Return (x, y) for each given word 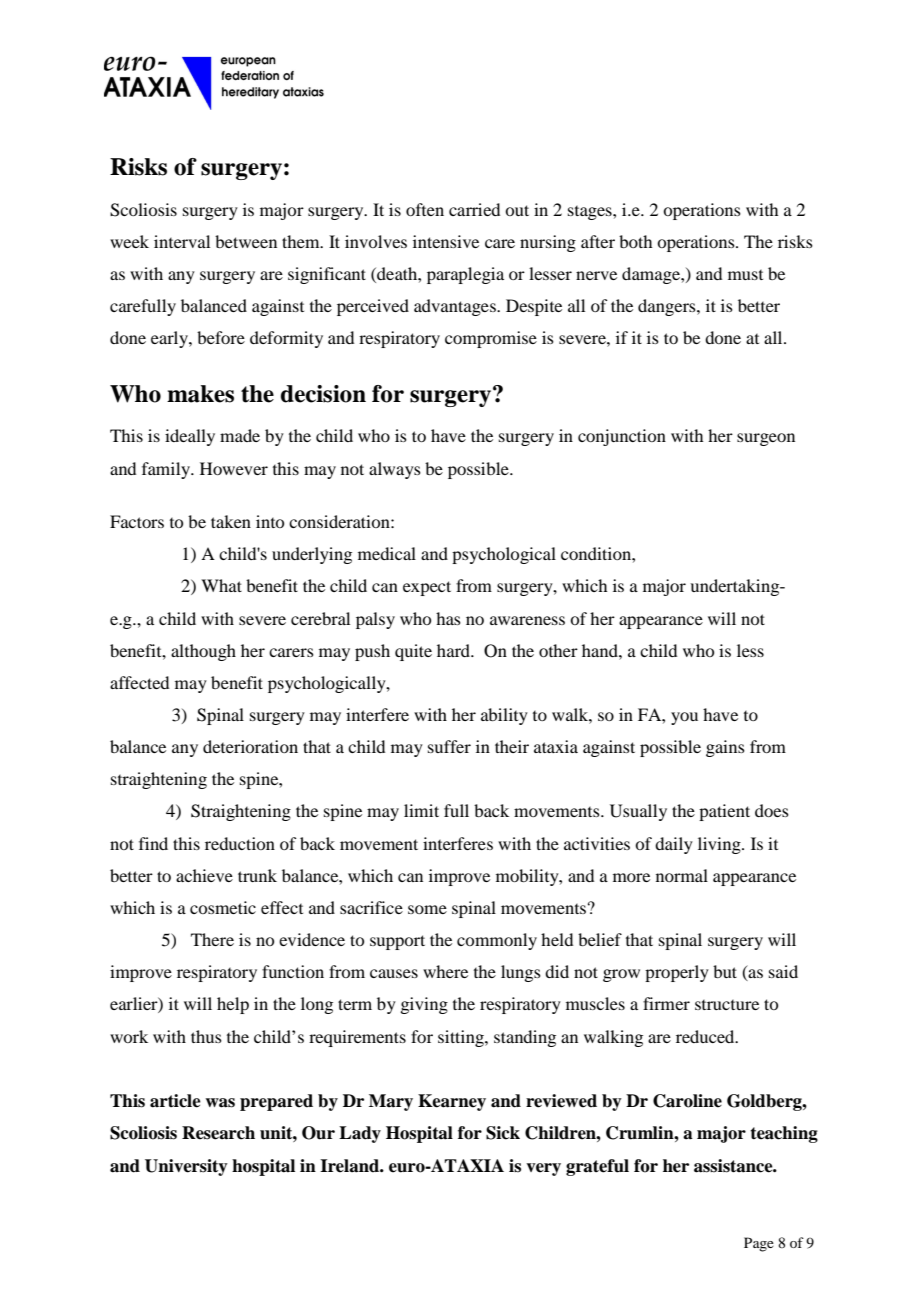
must (745, 275)
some (427, 909)
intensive (446, 241)
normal (682, 875)
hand (601, 650)
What (221, 585)
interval (182, 241)
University (186, 1167)
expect (427, 588)
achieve (204, 875)
